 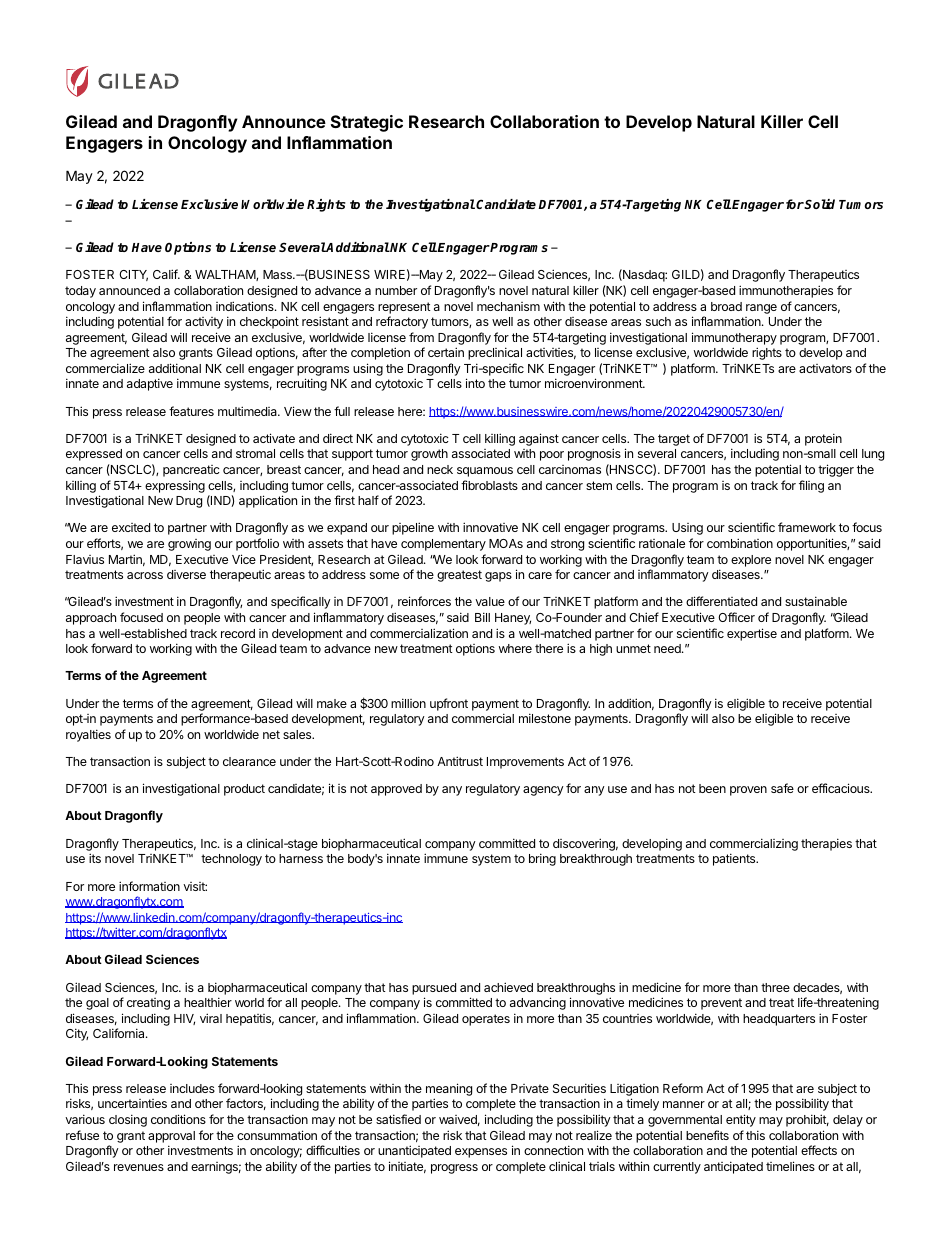 I want to click on number, so click(x=396, y=290).
